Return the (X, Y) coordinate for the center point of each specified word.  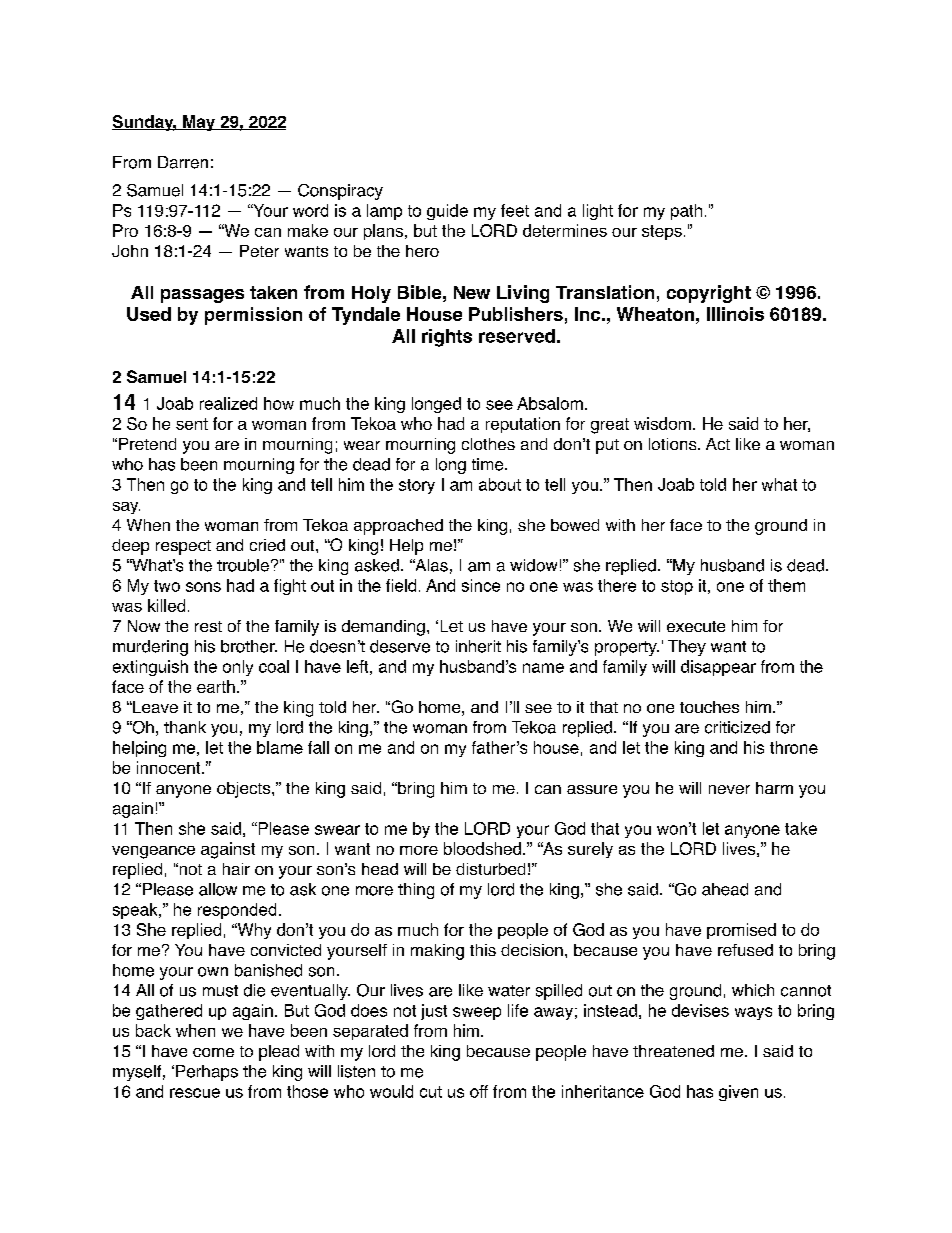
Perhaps (207, 1073)
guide (447, 212)
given (738, 1093)
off (479, 1091)
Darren (183, 162)
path (686, 212)
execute (696, 626)
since (481, 585)
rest (208, 626)
